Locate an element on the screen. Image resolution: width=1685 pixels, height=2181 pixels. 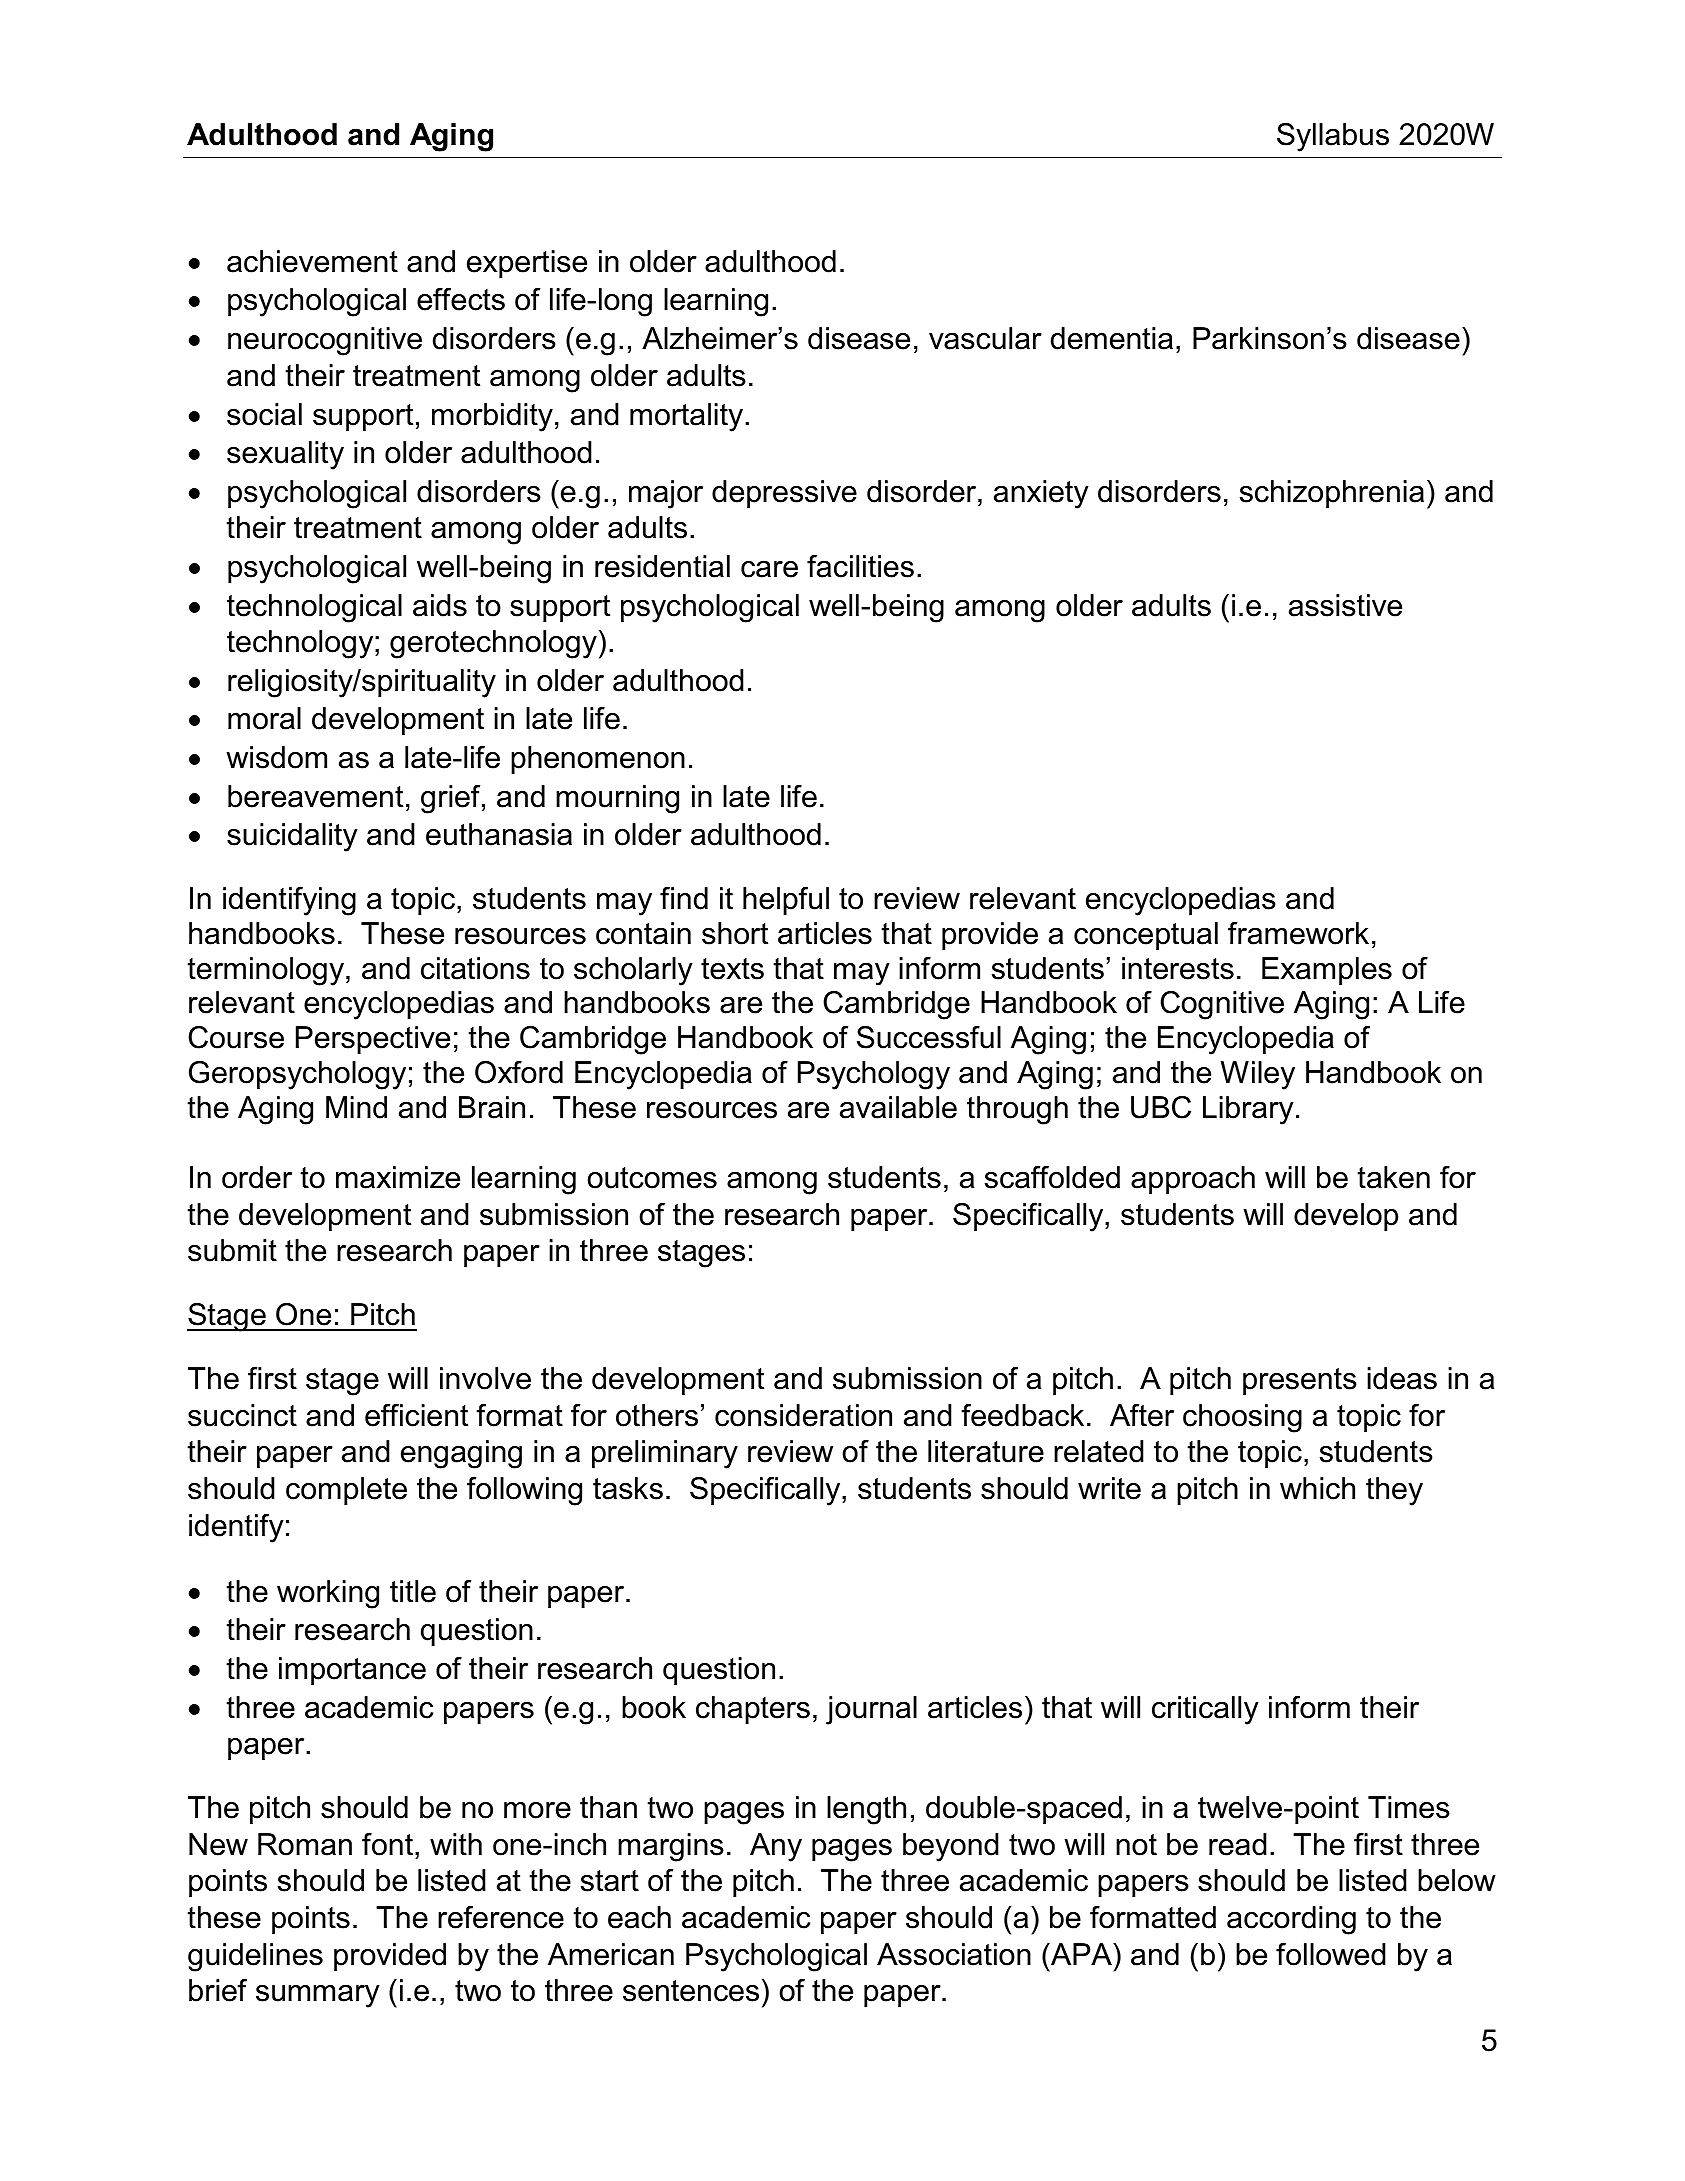
Association is located at coordinates (954, 1954).
